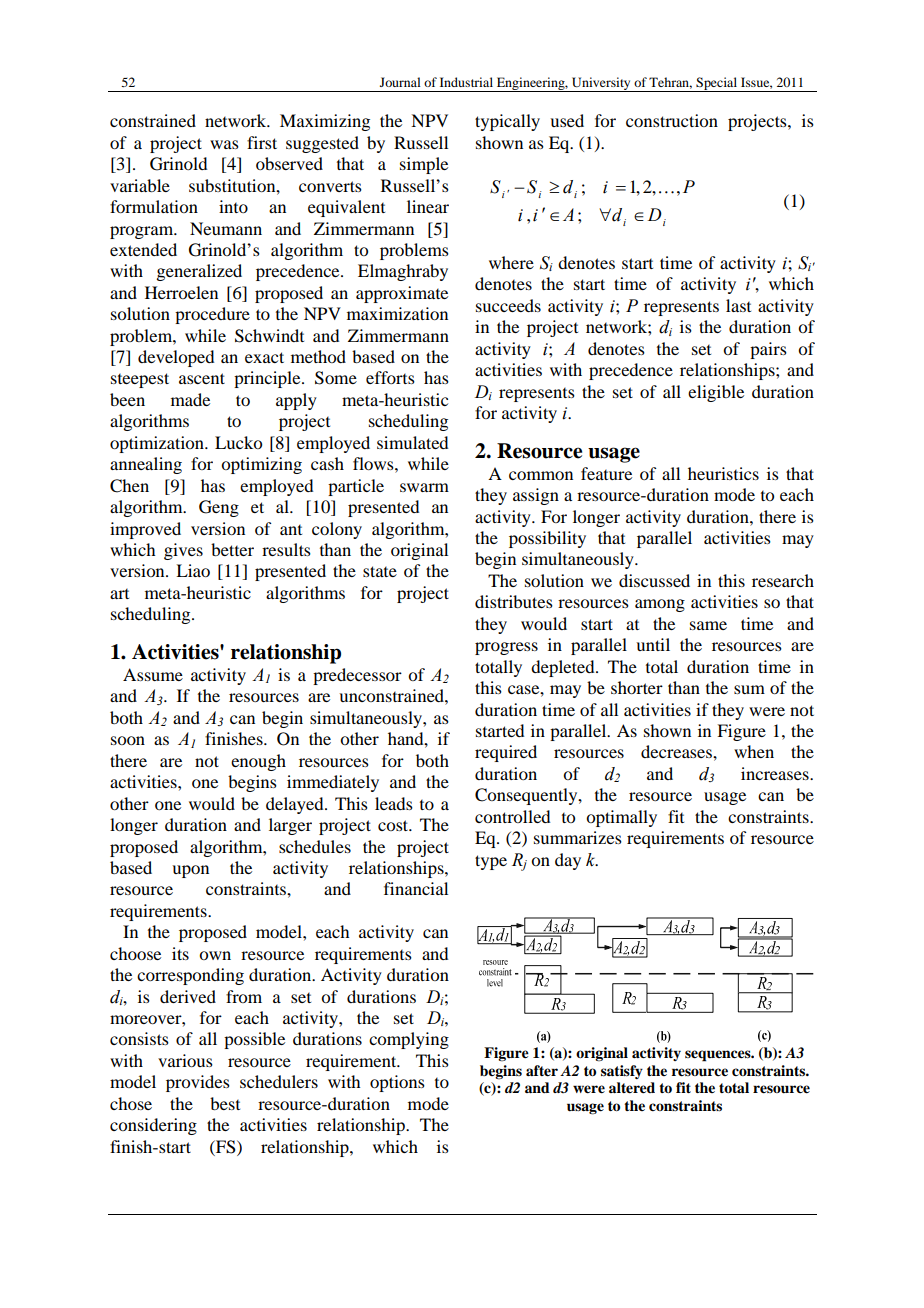 Image resolution: width=924 pixels, height=1308 pixels. Describe the element at coordinates (198, 1083) in the page. I see `provides` at that location.
